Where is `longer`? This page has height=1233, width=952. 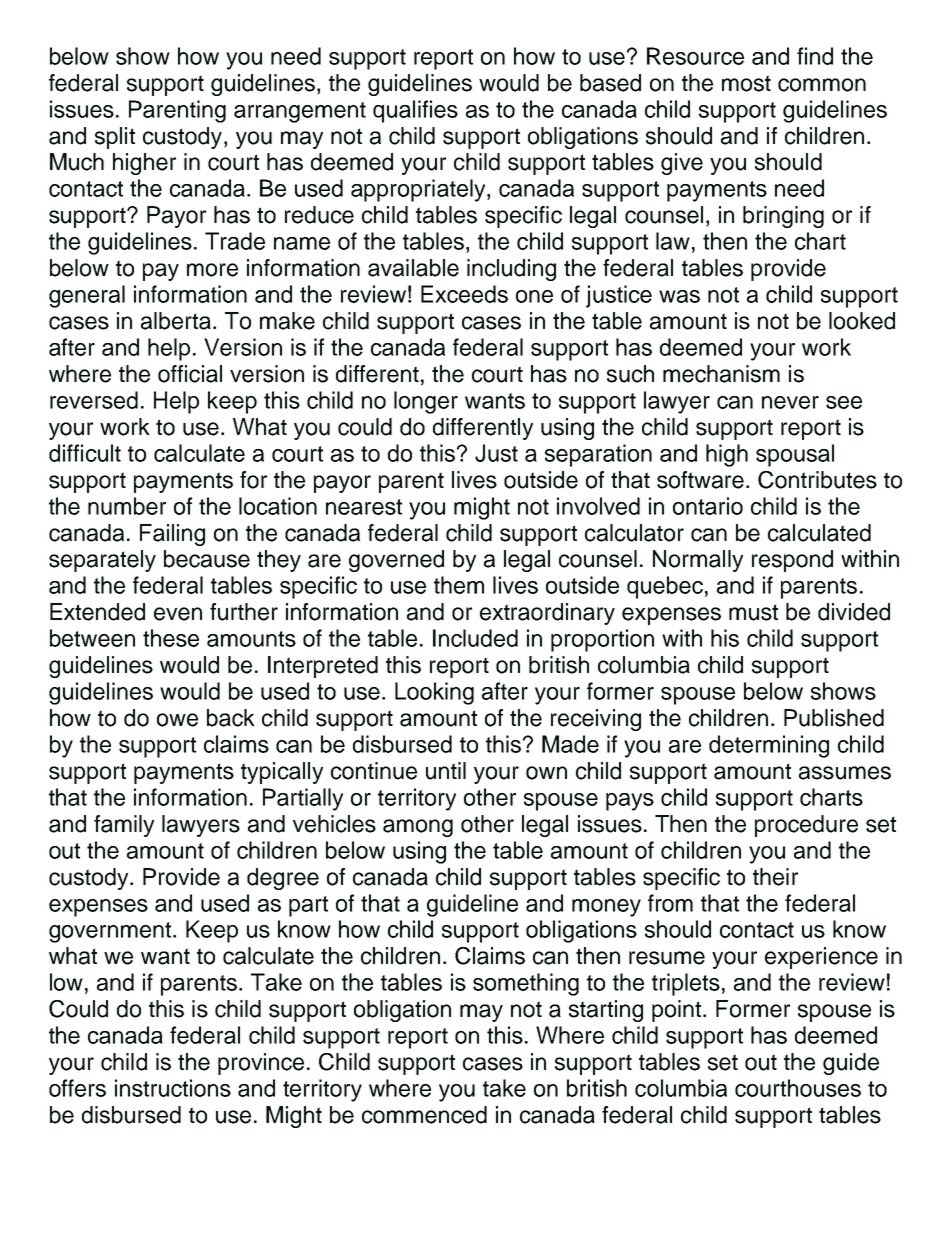
longer is located at coordinates (426, 402).
